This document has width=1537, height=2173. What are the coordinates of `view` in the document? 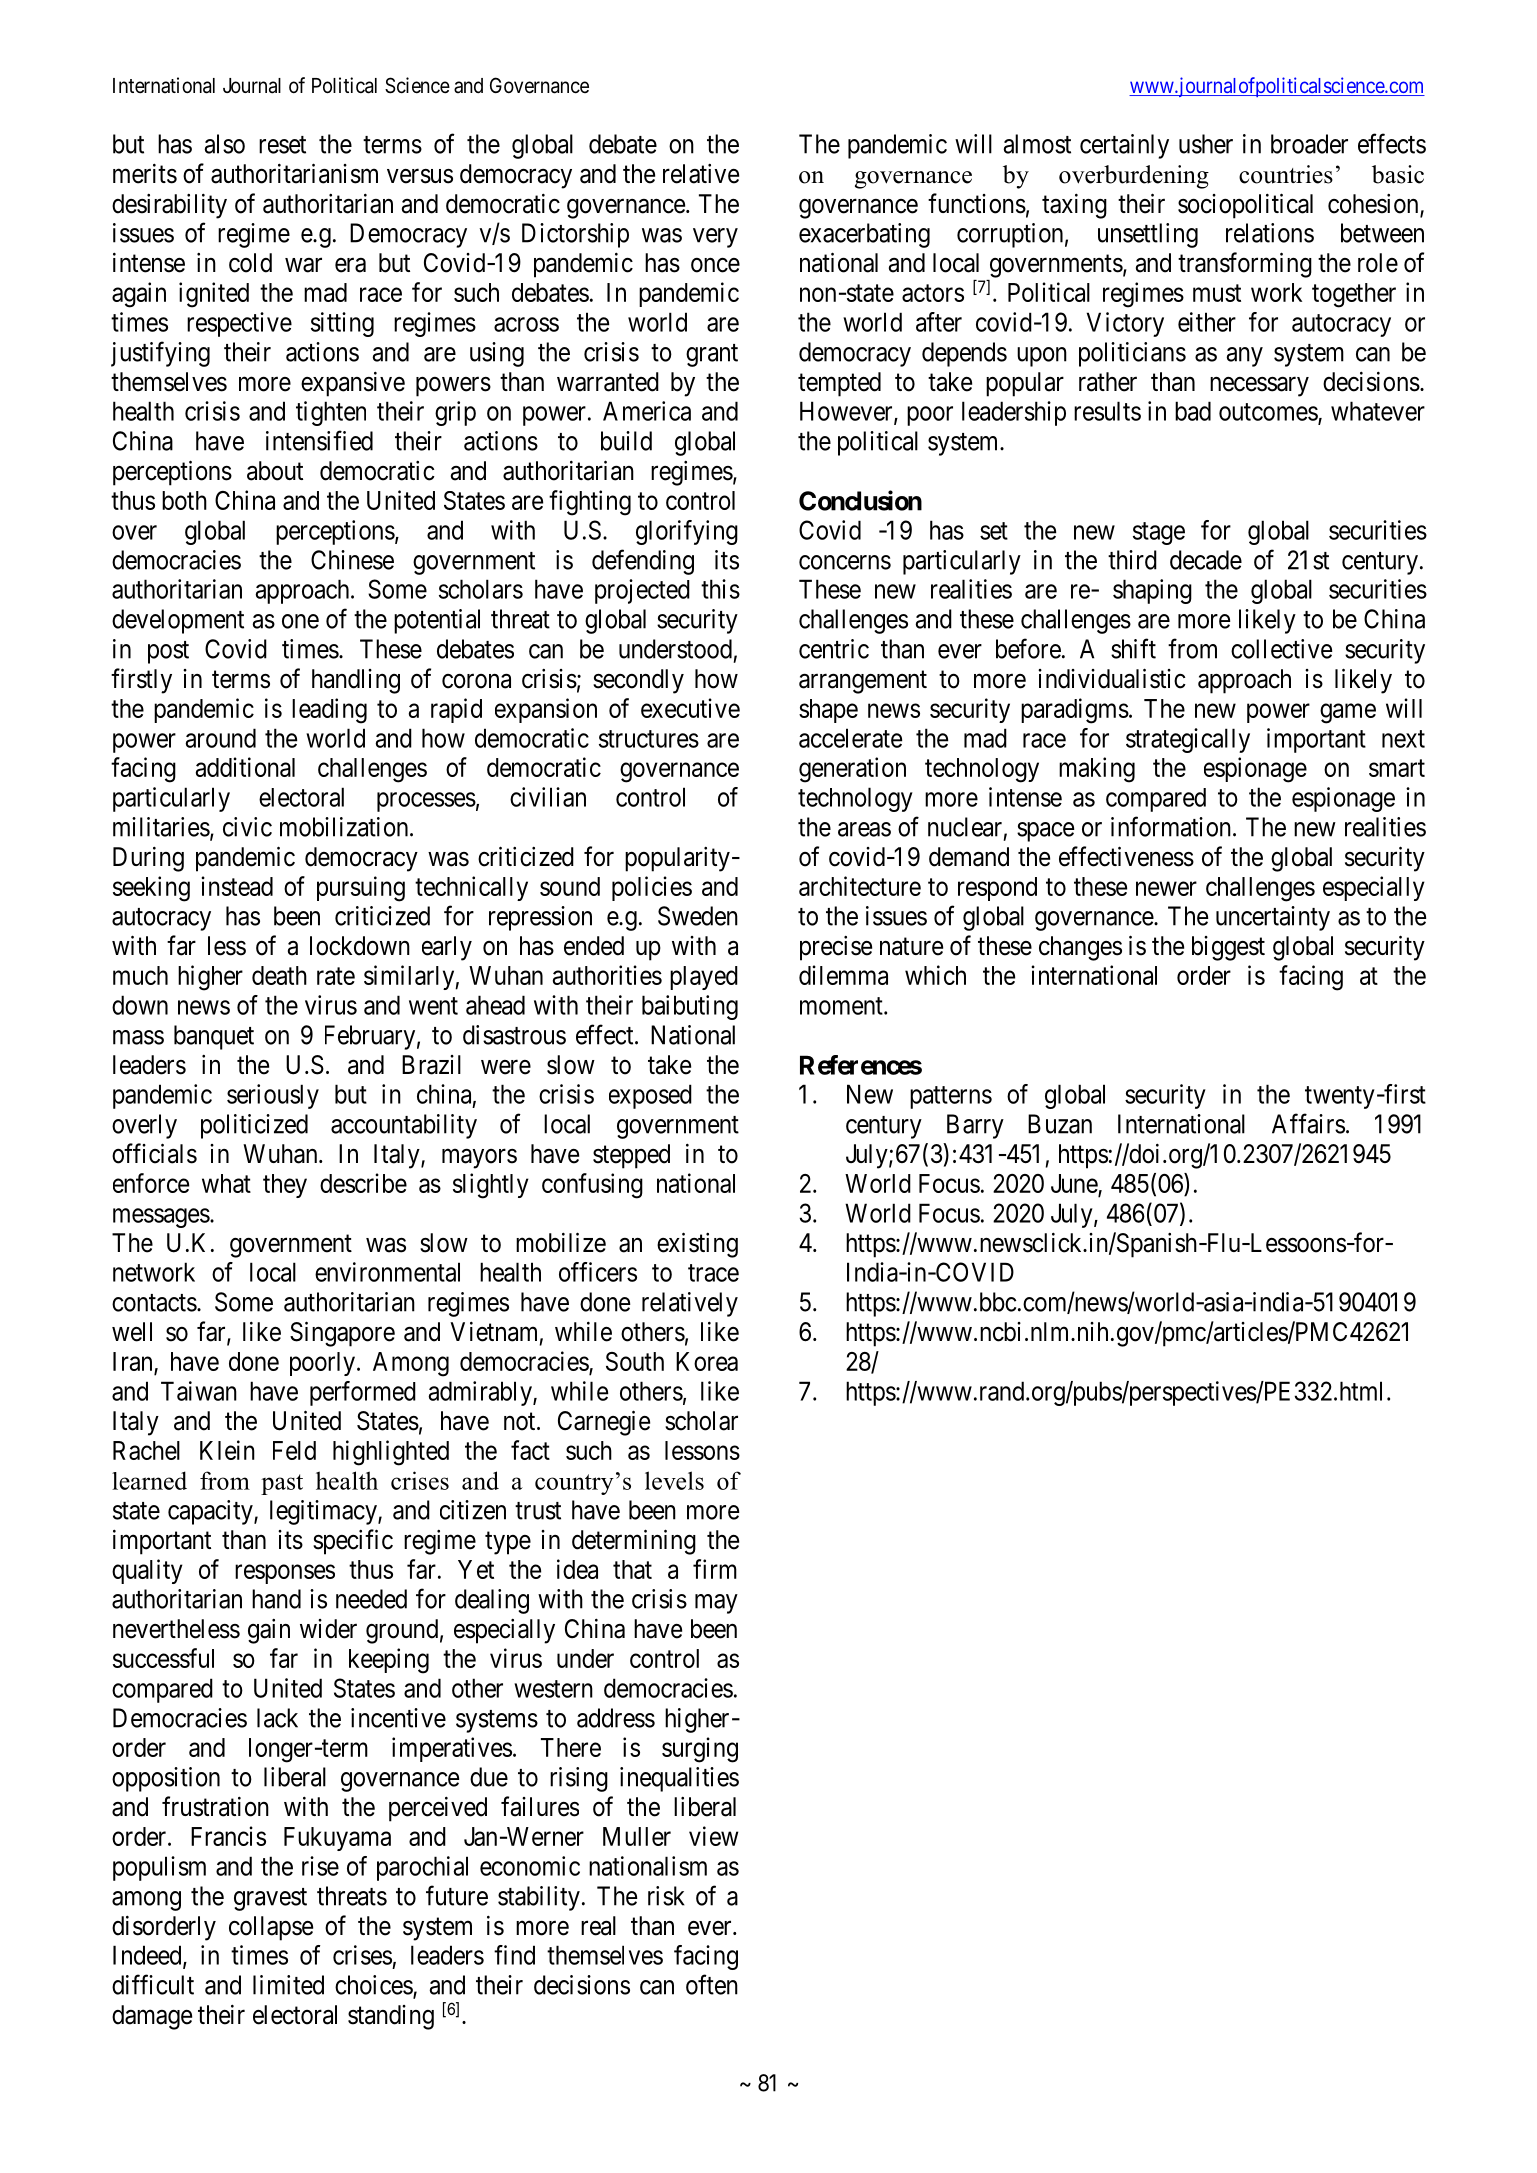 It's located at (713, 1836).
